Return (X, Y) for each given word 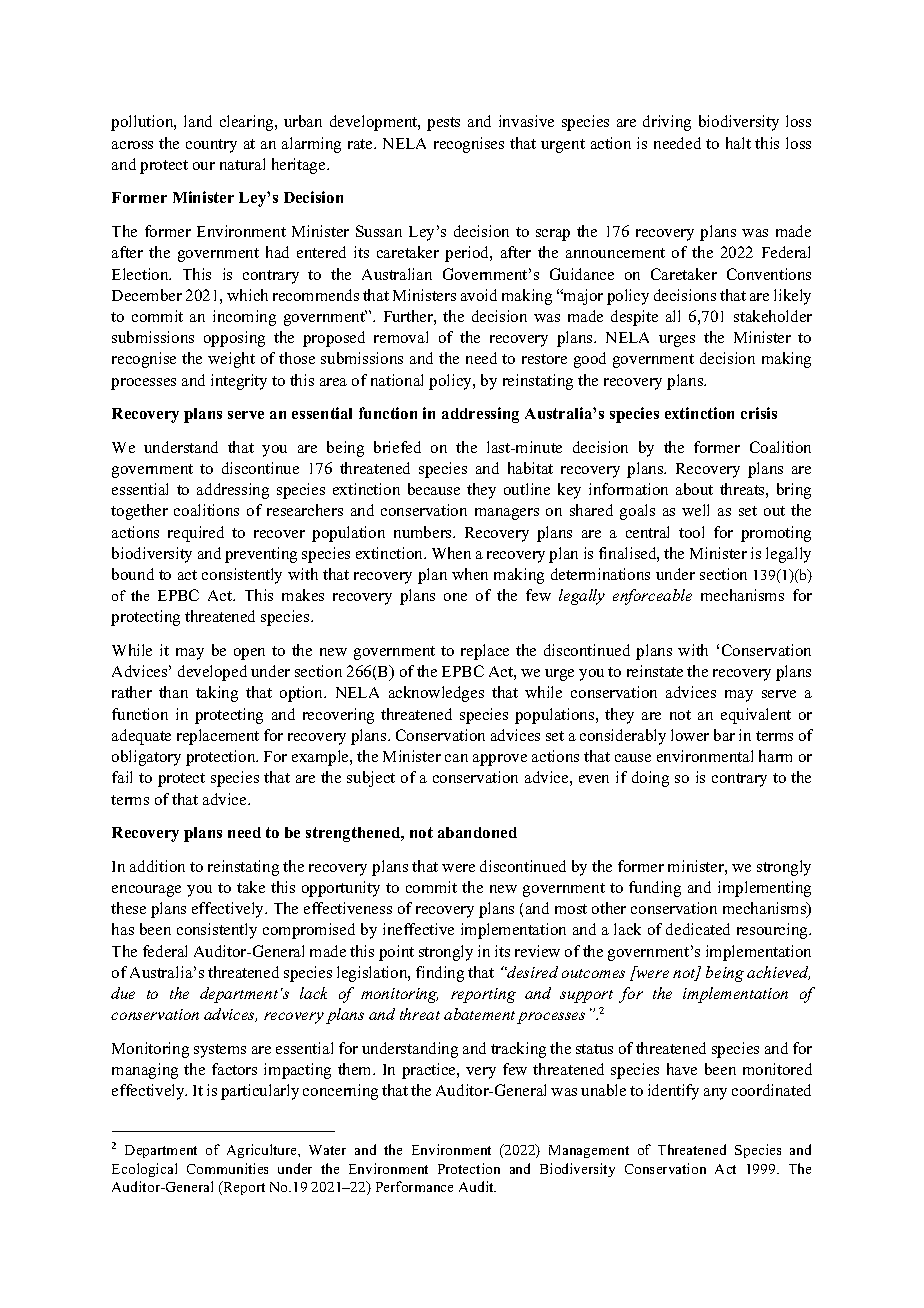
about (694, 489)
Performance (414, 1186)
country (211, 146)
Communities (227, 1168)
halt (738, 143)
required (196, 534)
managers (507, 514)
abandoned (477, 832)
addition (157, 866)
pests (443, 124)
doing (650, 779)
